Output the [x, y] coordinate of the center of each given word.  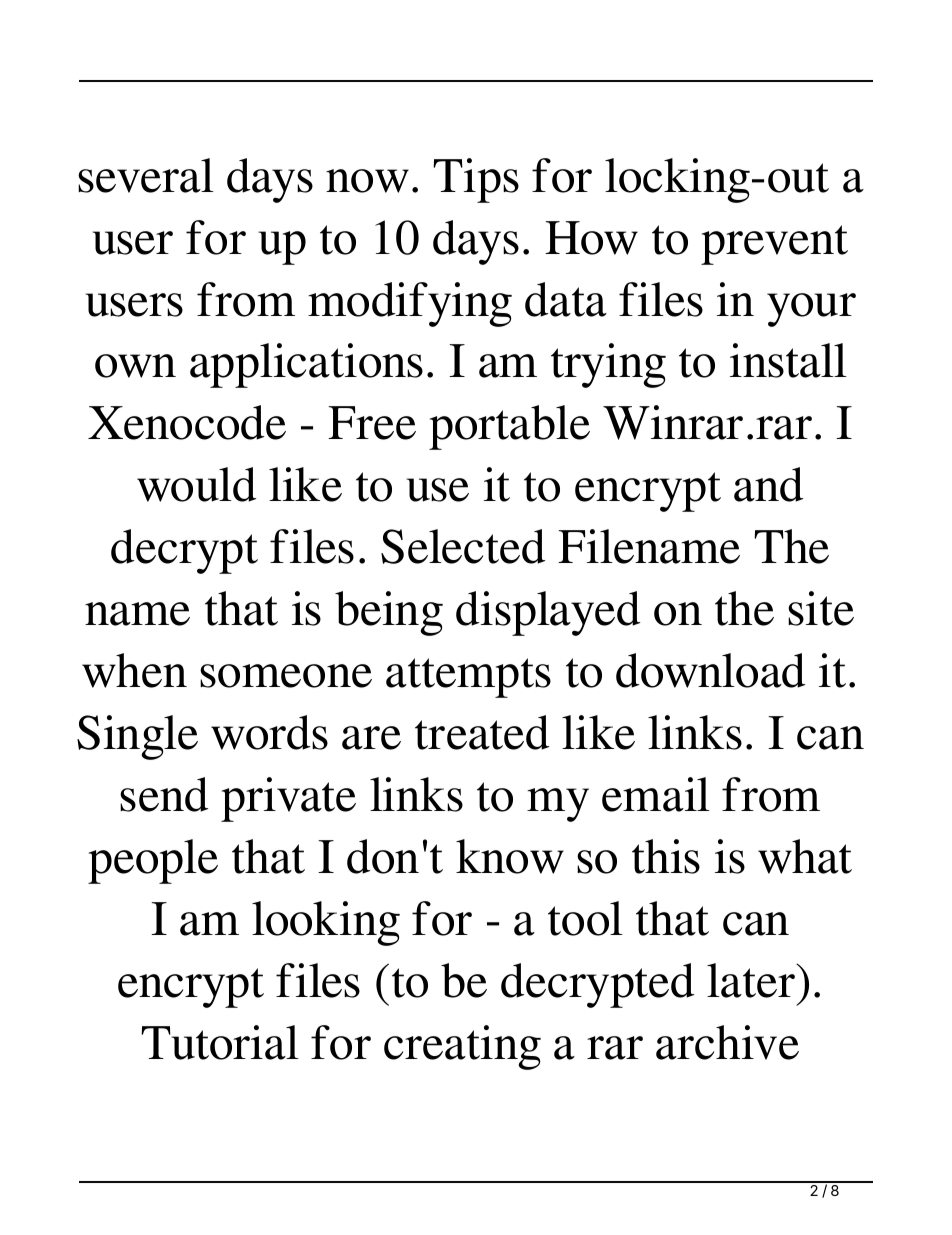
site [821, 608]
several [146, 175]
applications [306, 365]
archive [727, 1042]
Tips [476, 180]
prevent [774, 245]
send [164, 794]
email [656, 794]
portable [509, 427]
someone [286, 676]
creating [462, 1047]
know [510, 856]
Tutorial [220, 1042]
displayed [548, 613]
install [788, 360]
